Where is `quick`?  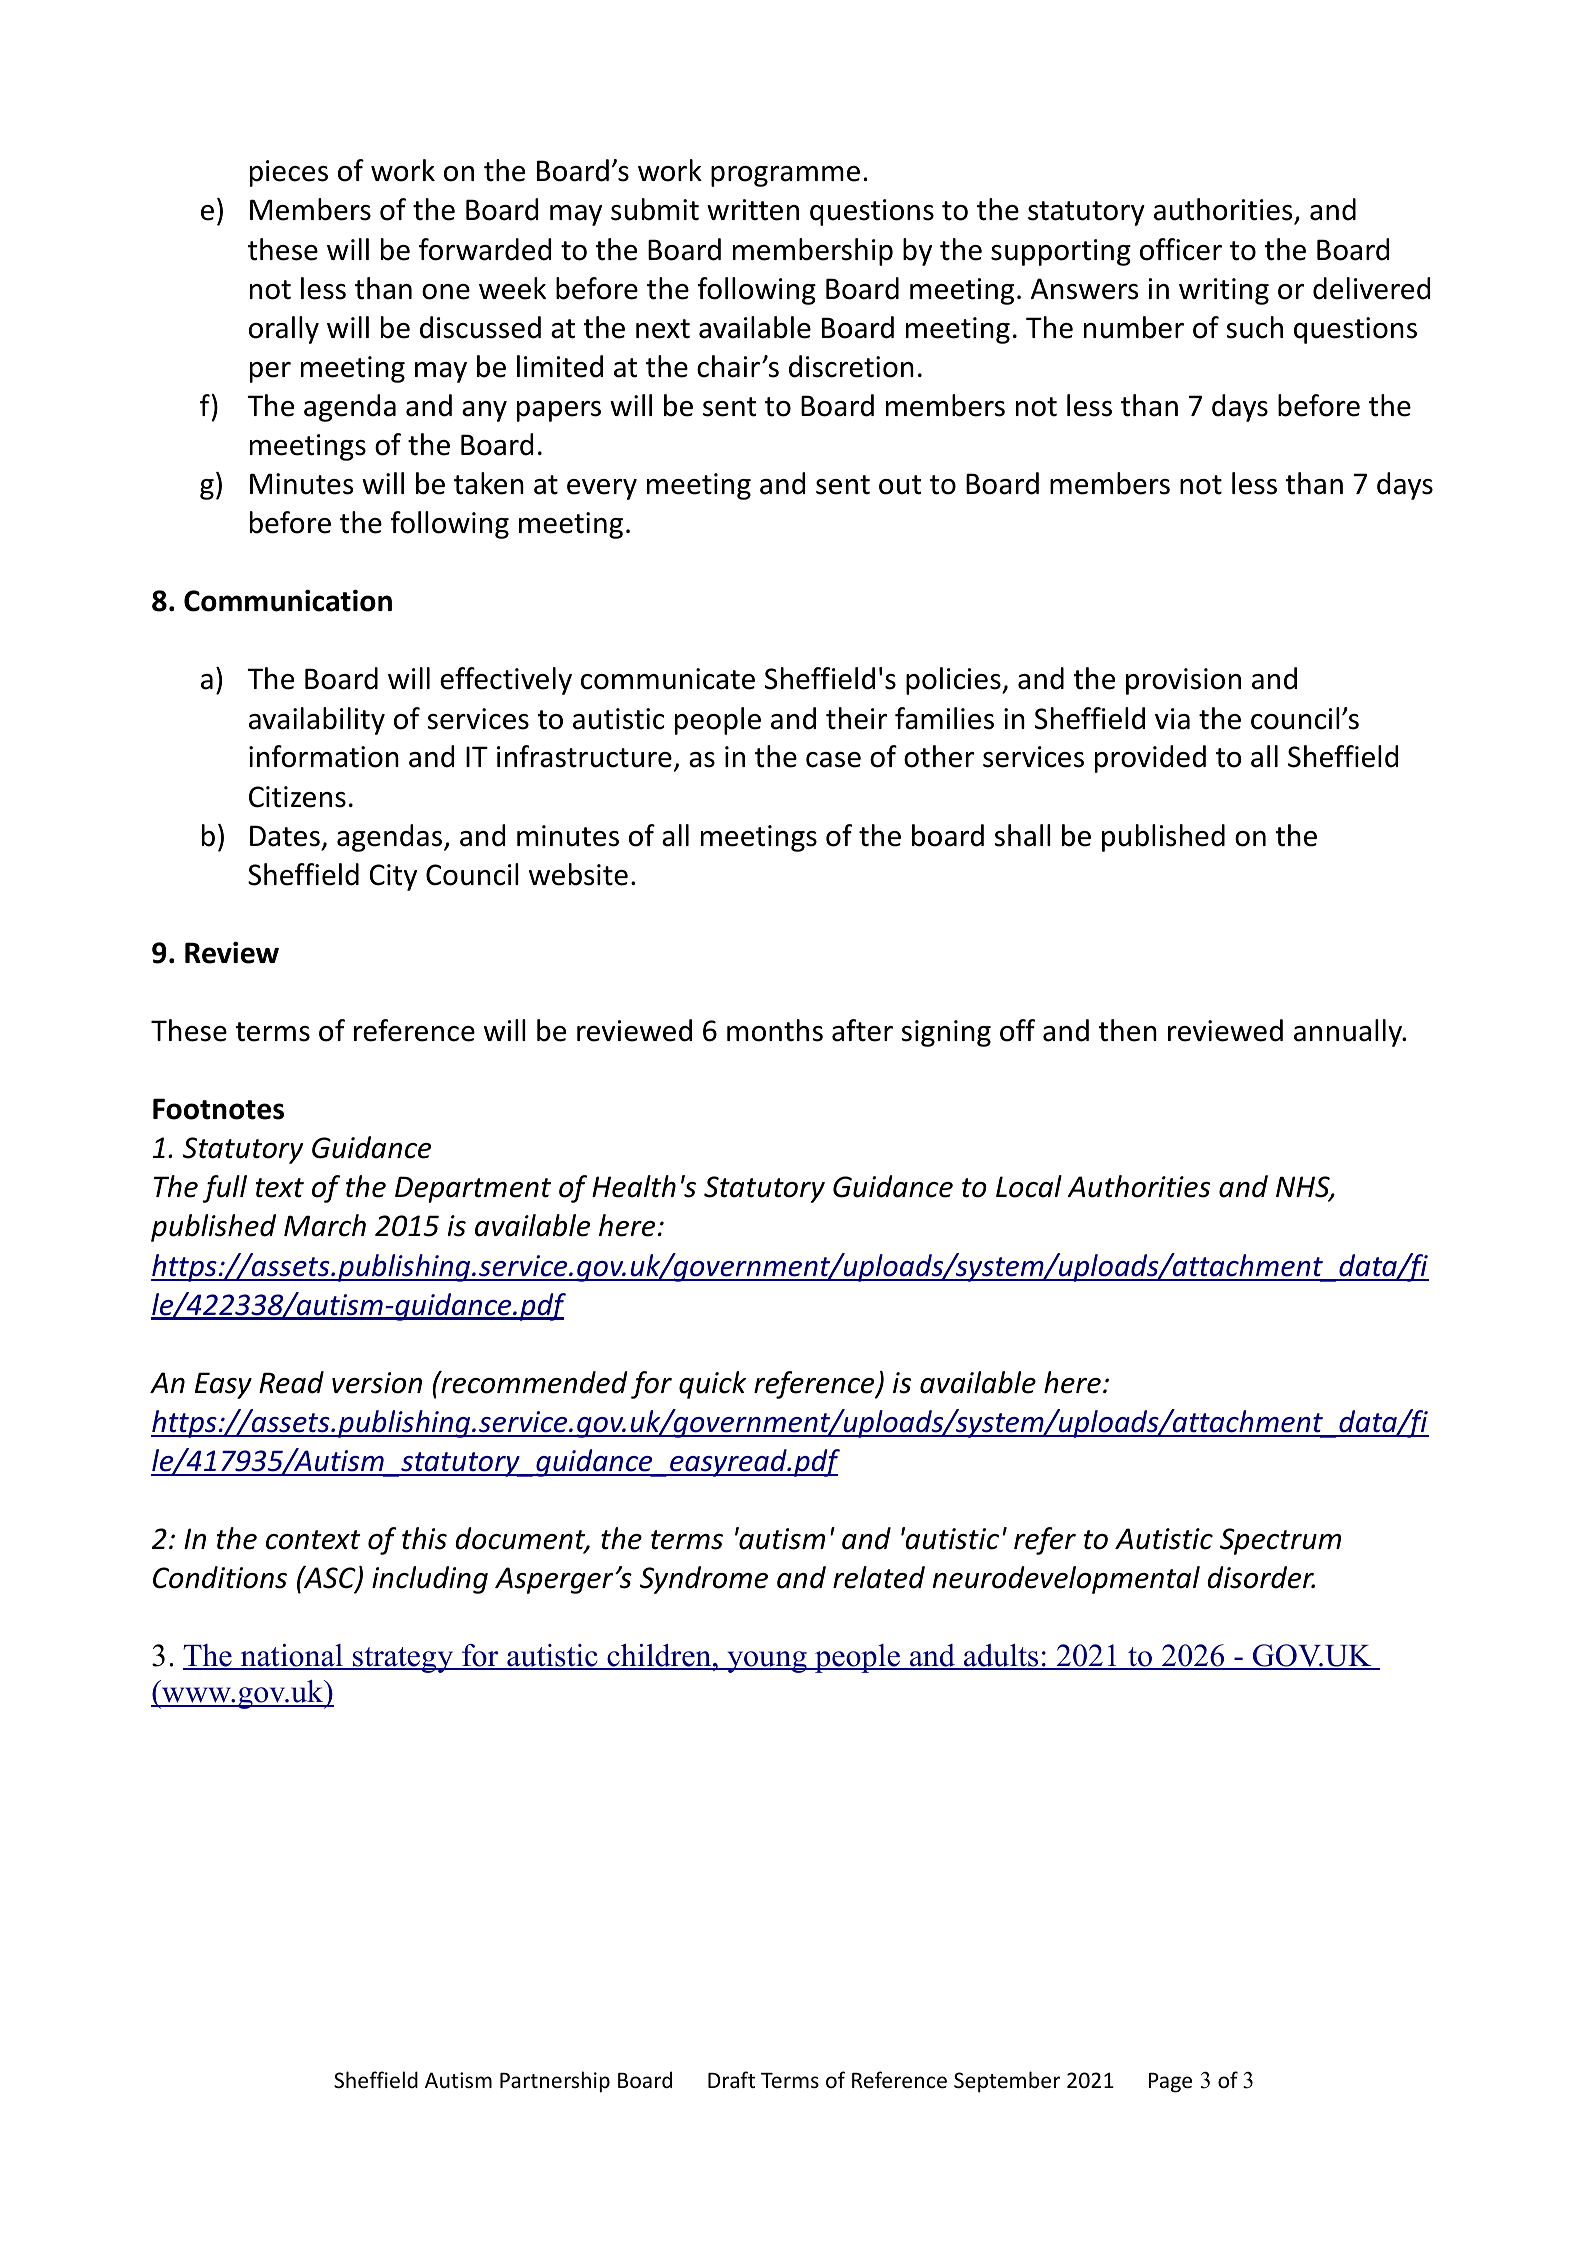
quick is located at coordinates (712, 1385).
